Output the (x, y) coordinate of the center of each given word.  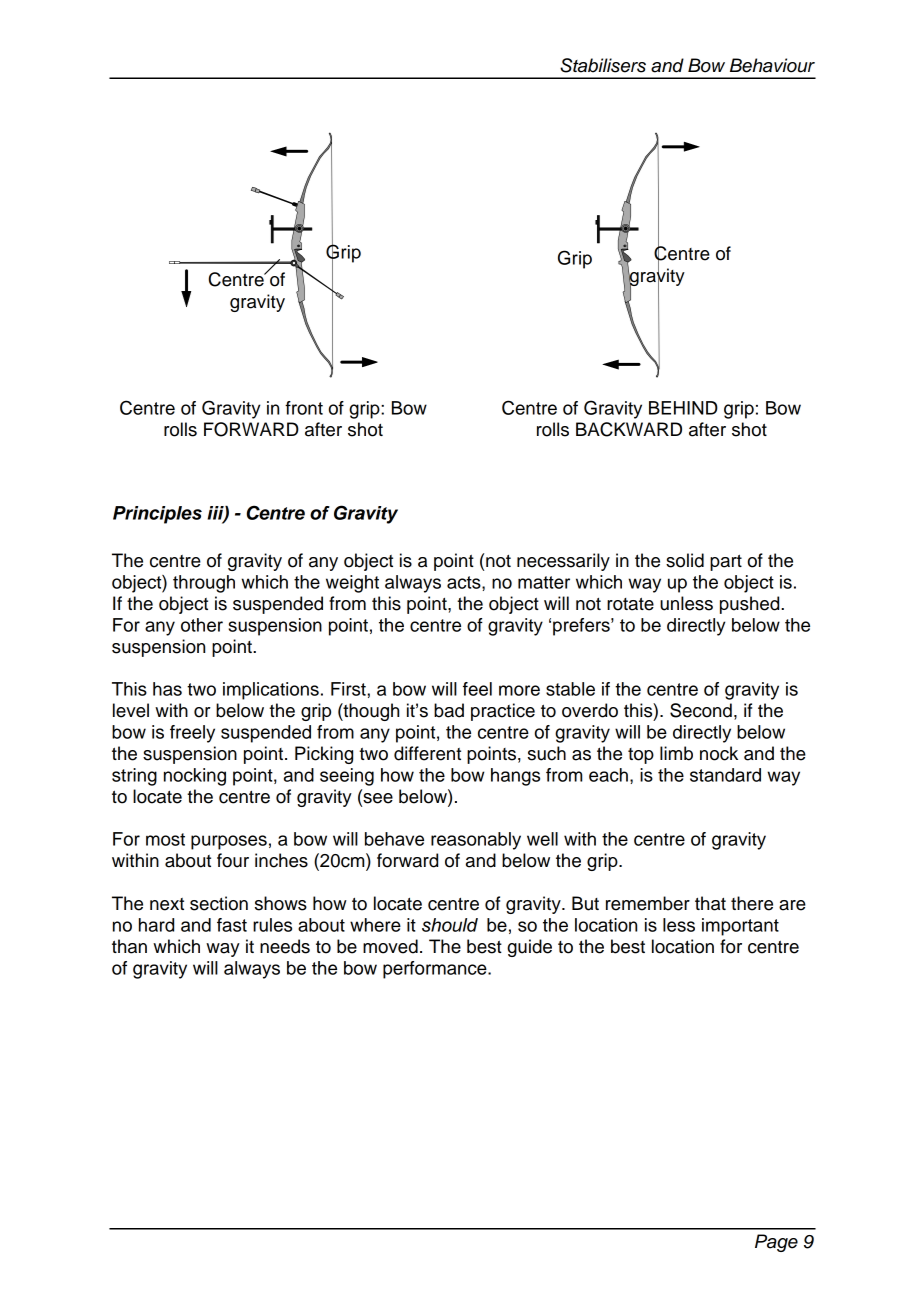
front (304, 408)
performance (436, 970)
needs (285, 946)
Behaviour (772, 65)
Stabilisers (603, 65)
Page (776, 1243)
